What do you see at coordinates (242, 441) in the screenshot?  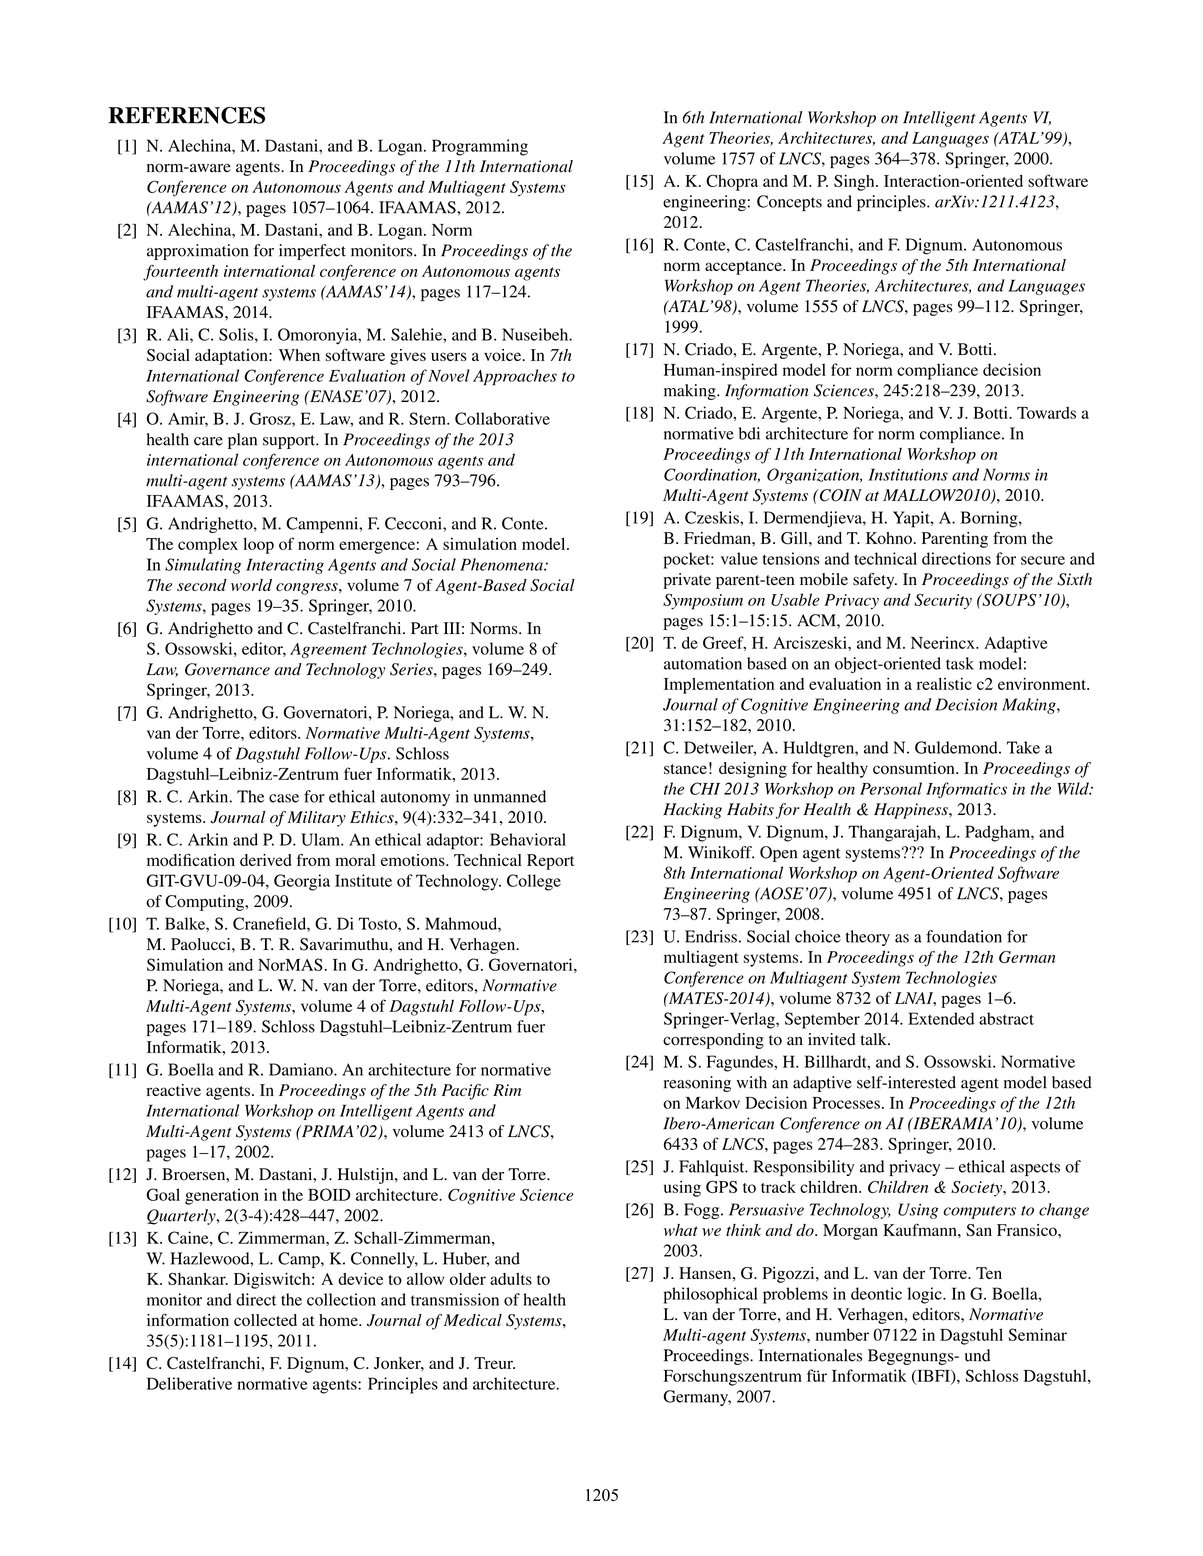 I see `plan` at bounding box center [242, 441].
